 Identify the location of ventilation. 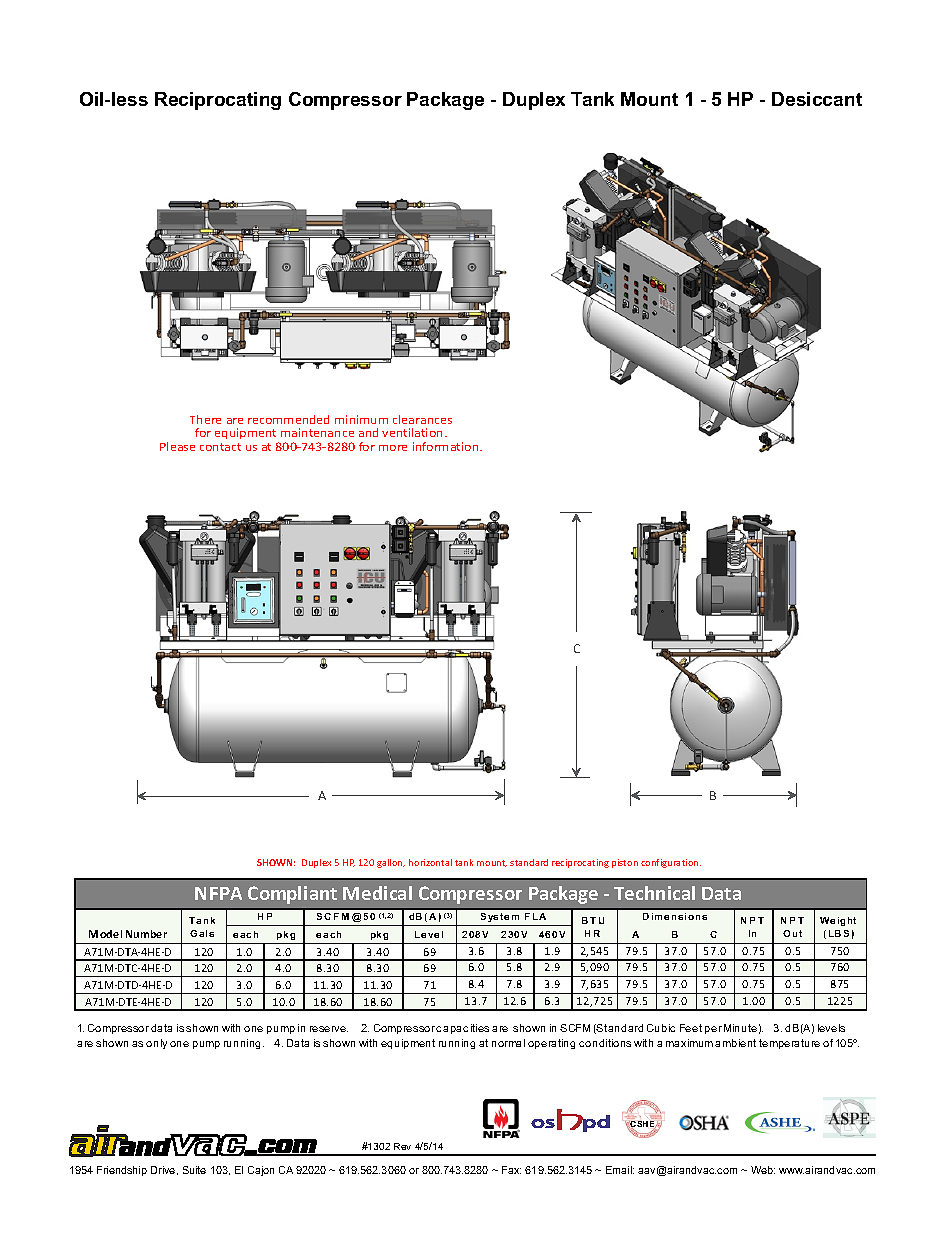
(412, 432).
